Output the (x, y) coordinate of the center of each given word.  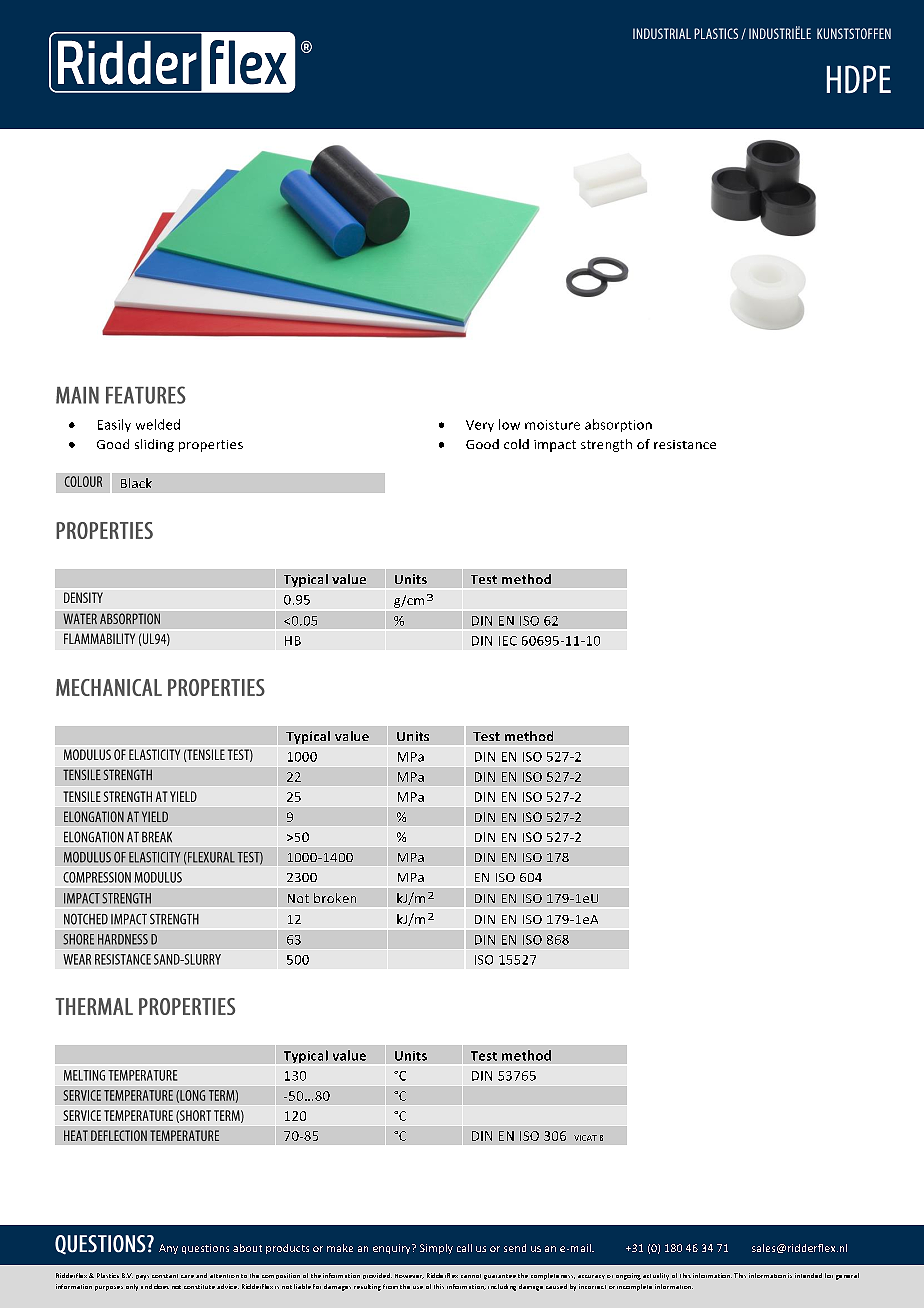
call (464, 1248)
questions (205, 1249)
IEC (508, 641)
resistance (685, 444)
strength (606, 445)
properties (211, 446)
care (187, 1276)
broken (335, 898)
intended (808, 1275)
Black (136, 483)
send (515, 1248)
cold (516, 444)
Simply (436, 1249)
